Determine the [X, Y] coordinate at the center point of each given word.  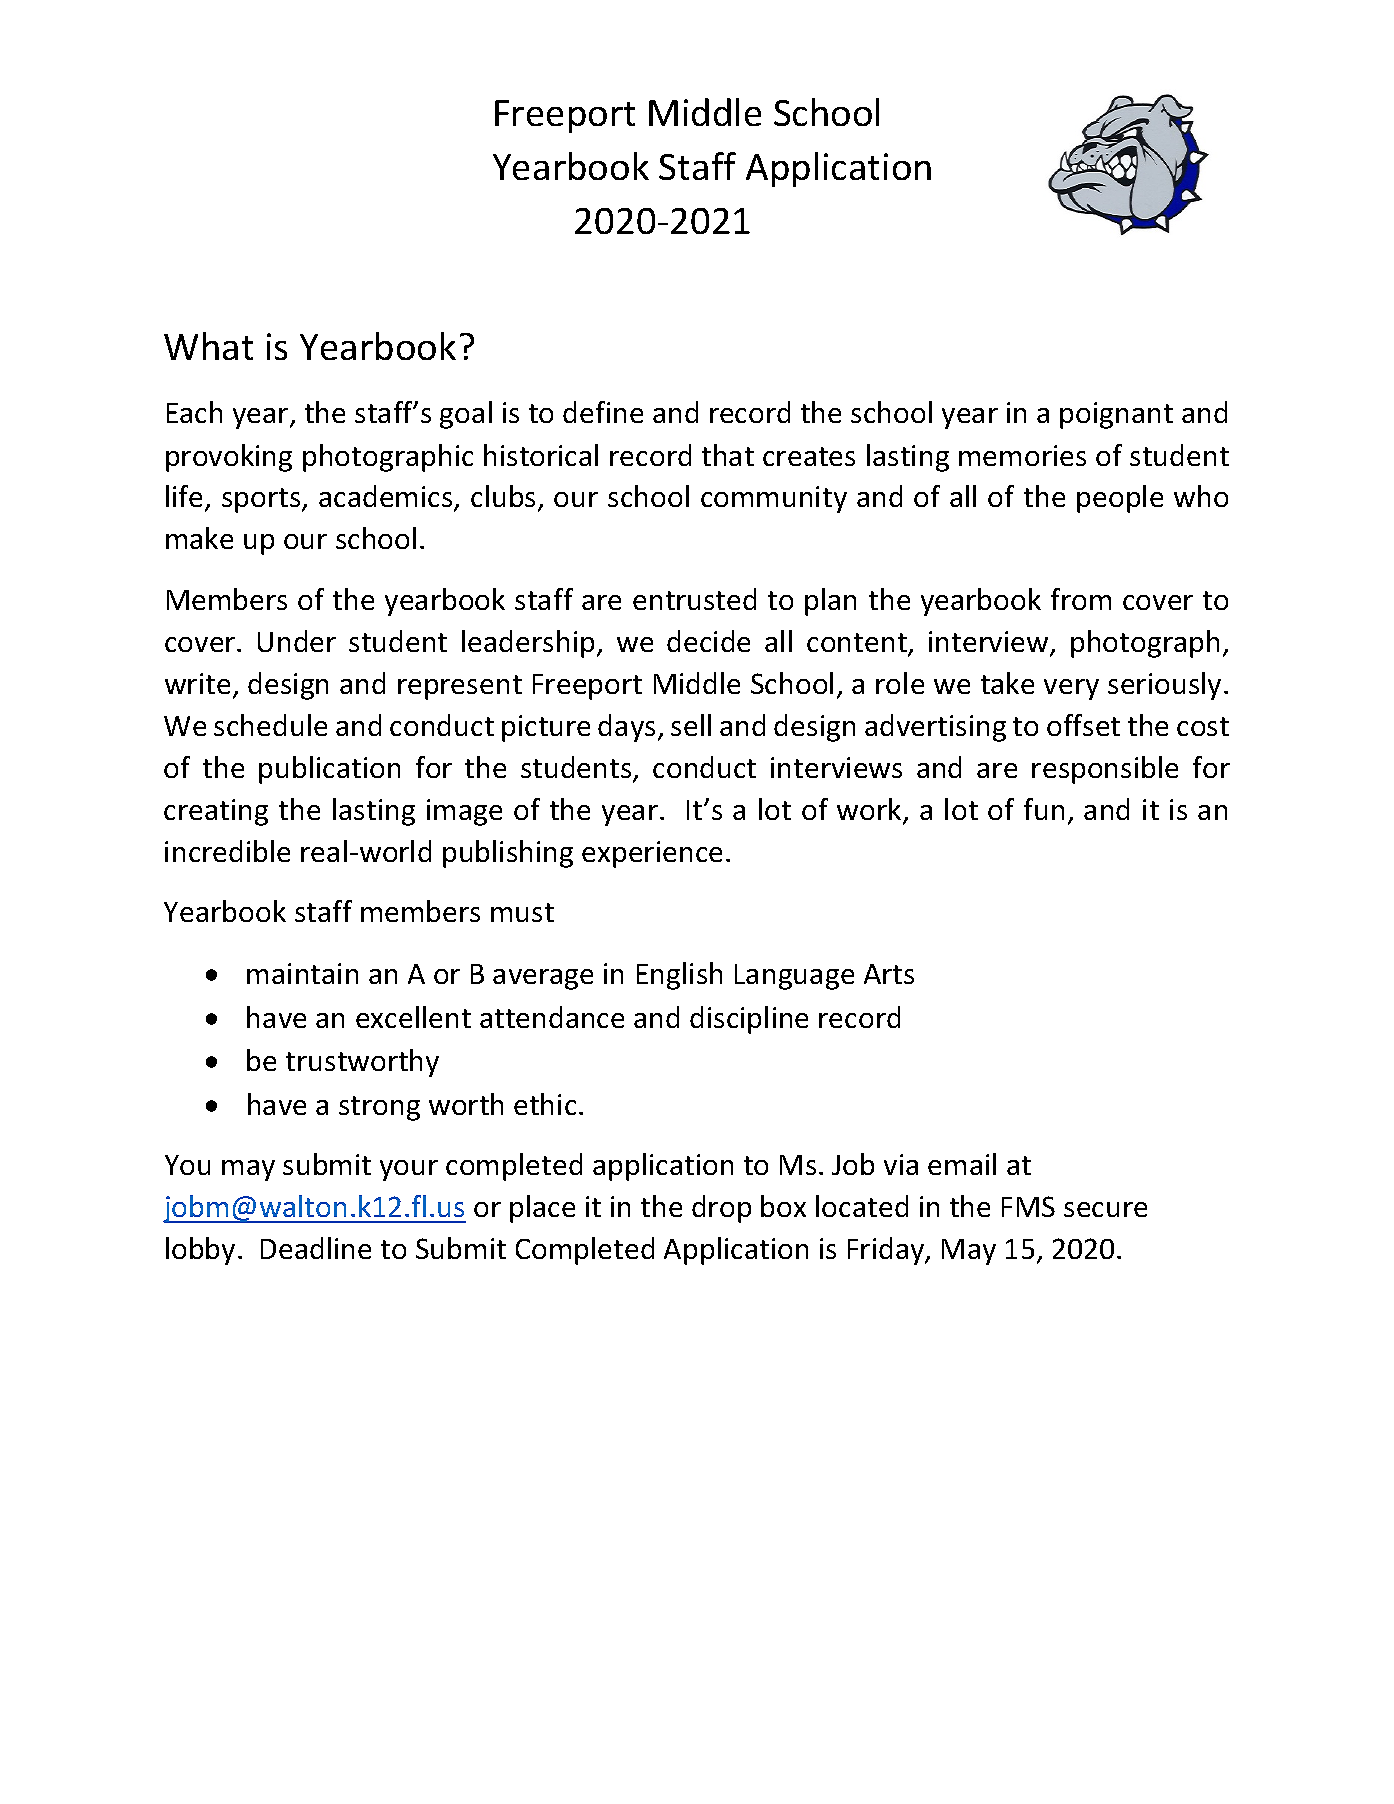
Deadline [316, 1248]
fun [1044, 809]
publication [329, 770]
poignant [1116, 415]
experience [652, 854]
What [208, 346]
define [603, 412]
